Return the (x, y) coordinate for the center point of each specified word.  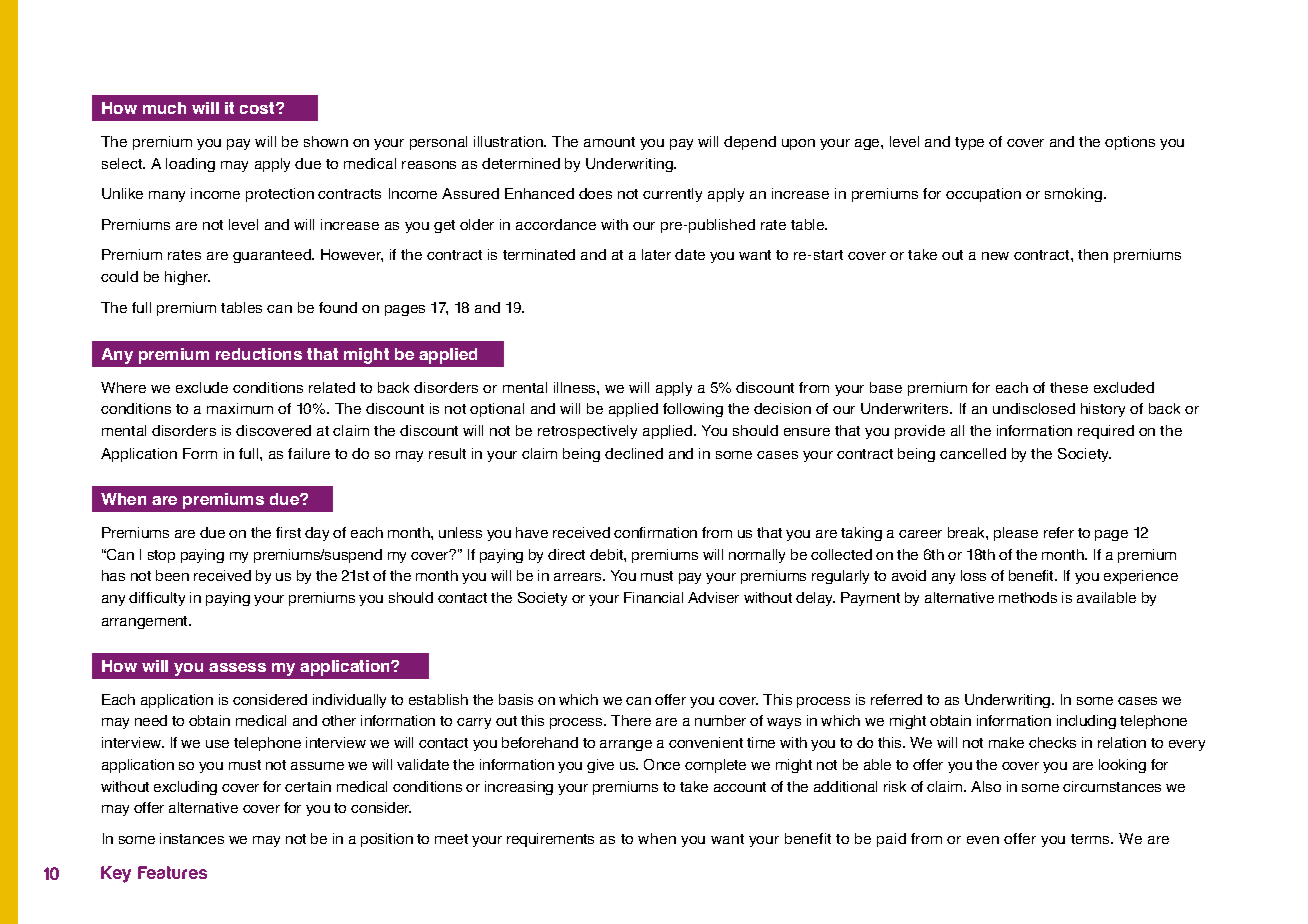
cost (258, 108)
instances (192, 838)
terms (1092, 839)
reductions (259, 354)
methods (1028, 597)
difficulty (157, 599)
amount (609, 142)
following (693, 410)
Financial (653, 597)
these (1069, 387)
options (1130, 143)
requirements (550, 840)
